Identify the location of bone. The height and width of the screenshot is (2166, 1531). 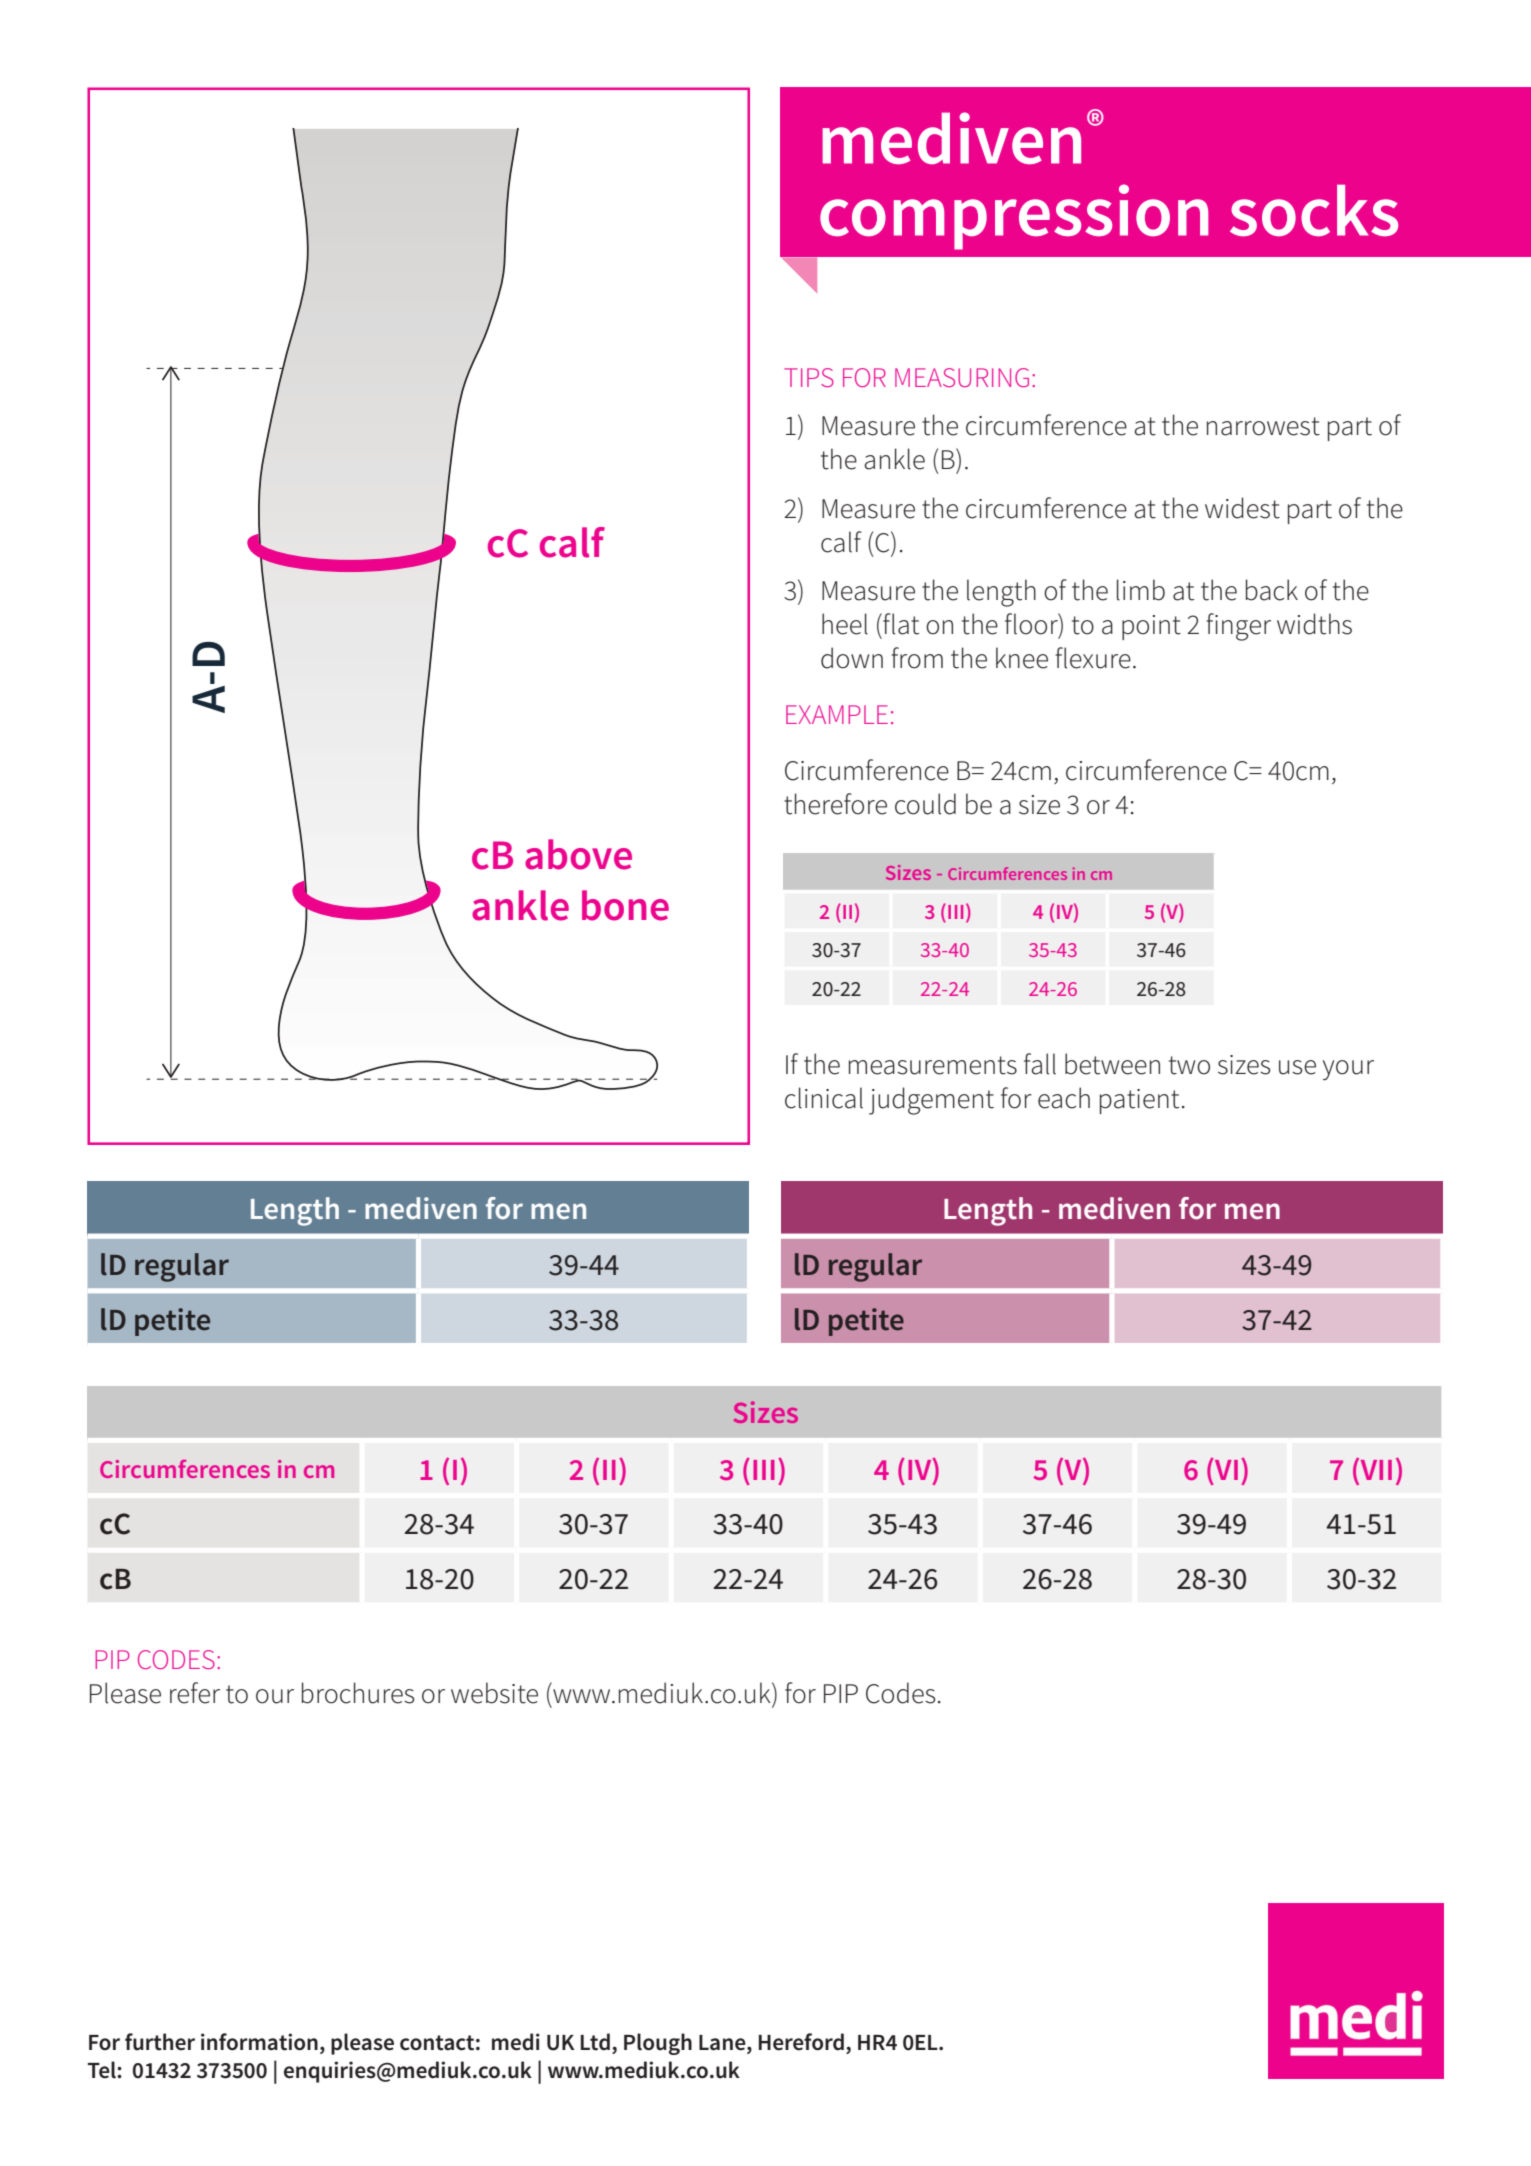
(625, 905).
